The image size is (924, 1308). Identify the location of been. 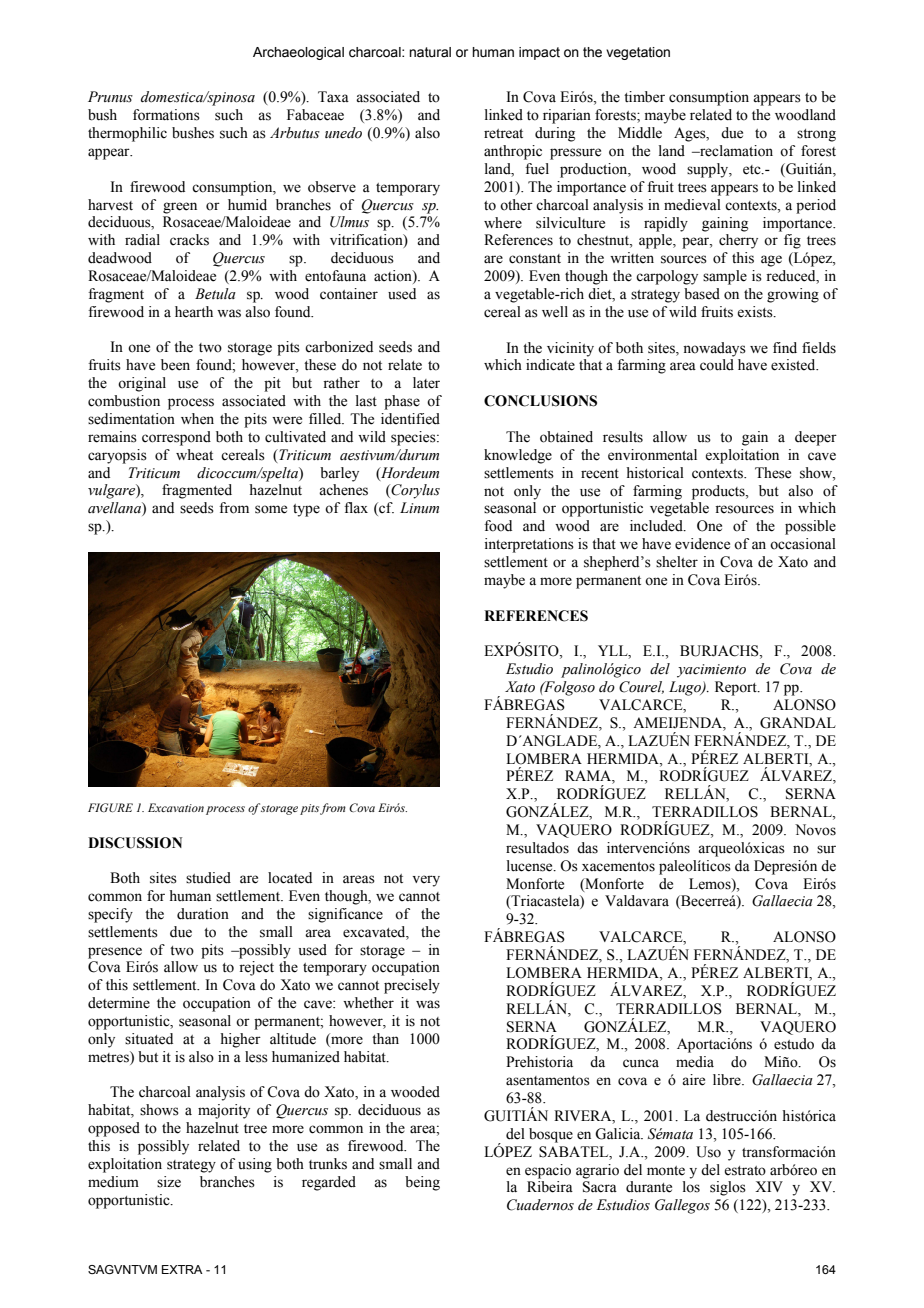
(175, 365).
